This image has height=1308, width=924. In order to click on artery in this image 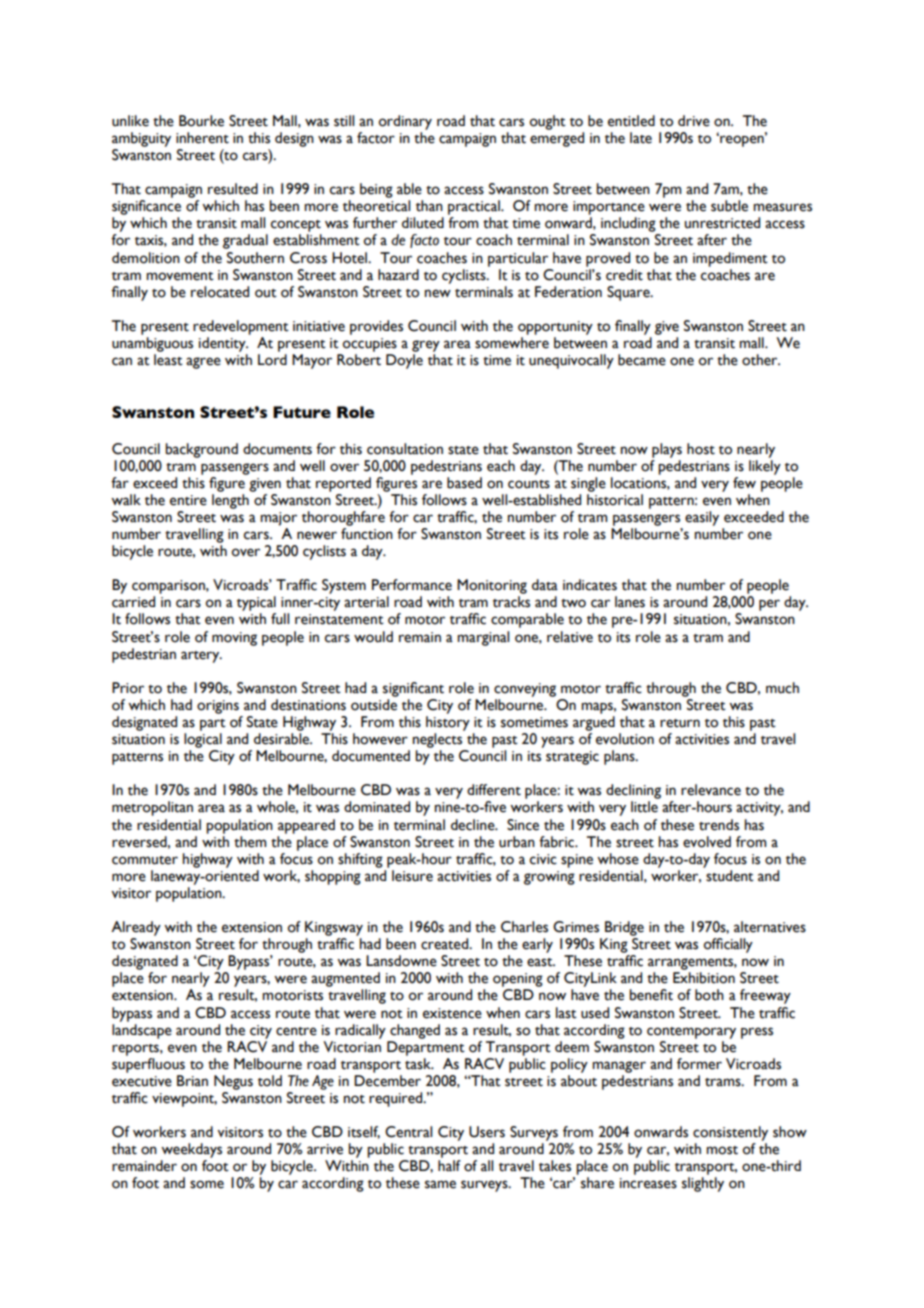, I will do `click(201, 657)`.
